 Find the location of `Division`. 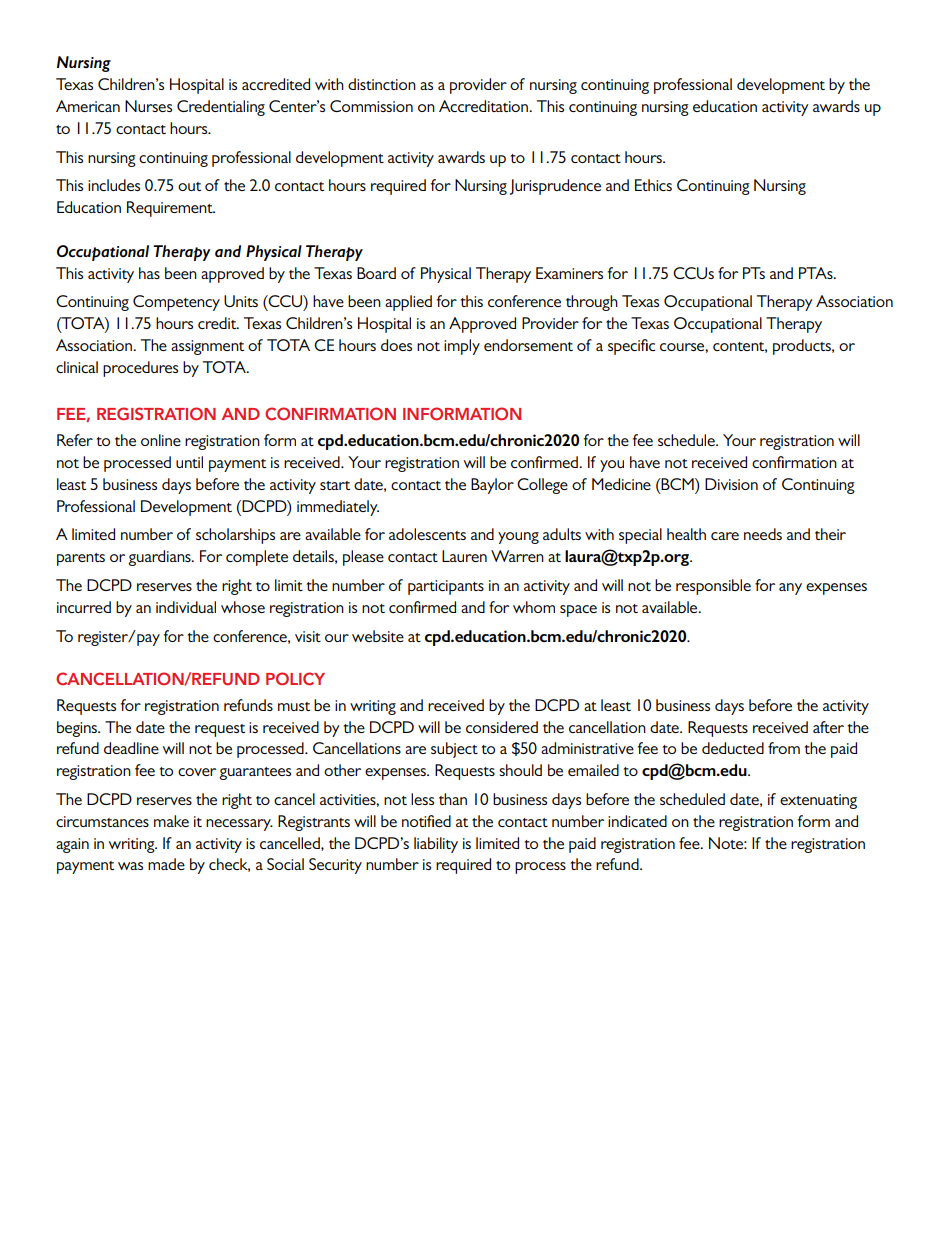

Division is located at coordinates (731, 484).
